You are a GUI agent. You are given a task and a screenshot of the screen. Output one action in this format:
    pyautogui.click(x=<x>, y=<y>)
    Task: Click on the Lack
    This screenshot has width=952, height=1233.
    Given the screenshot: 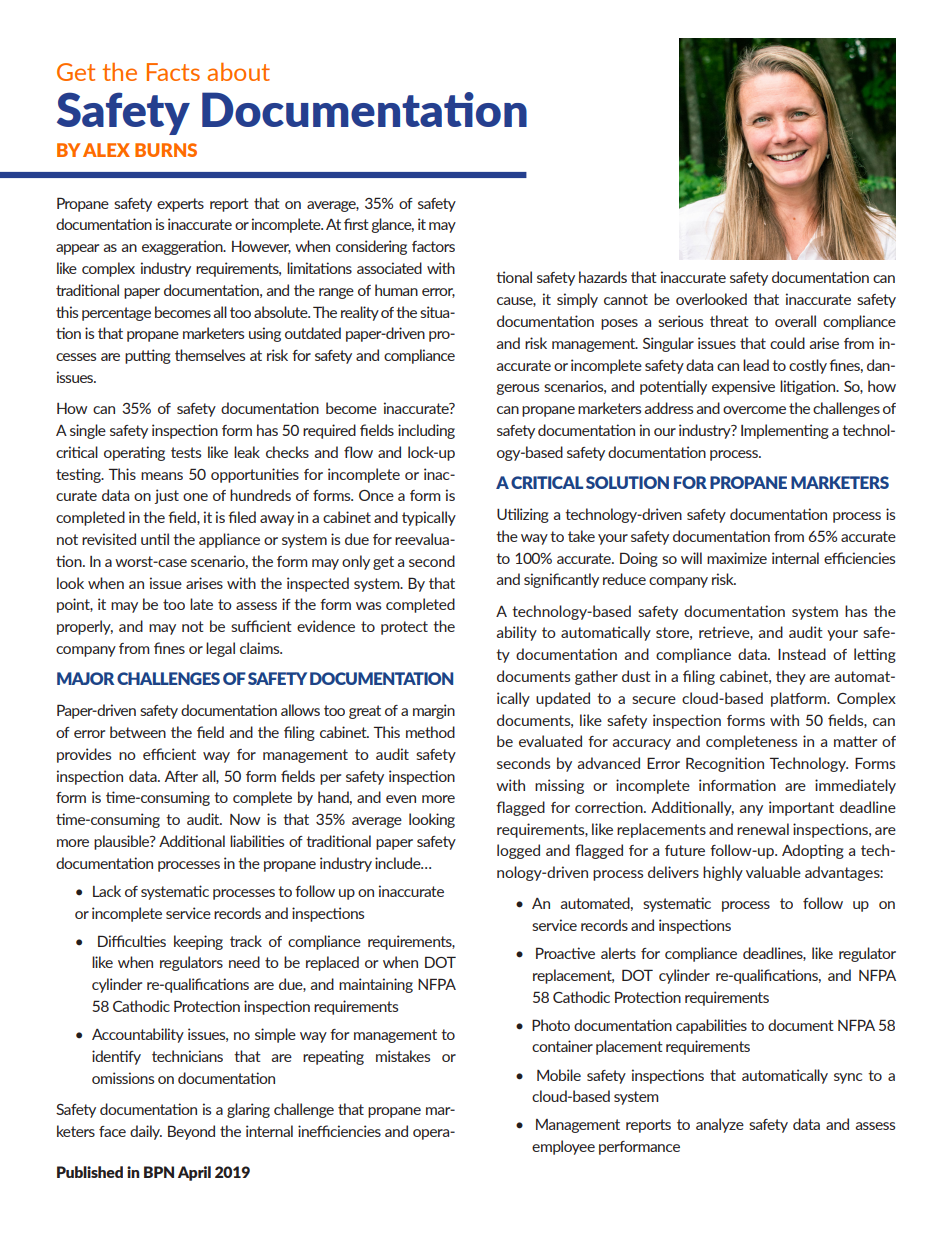 What is the action you would take?
    pyautogui.click(x=107, y=891)
